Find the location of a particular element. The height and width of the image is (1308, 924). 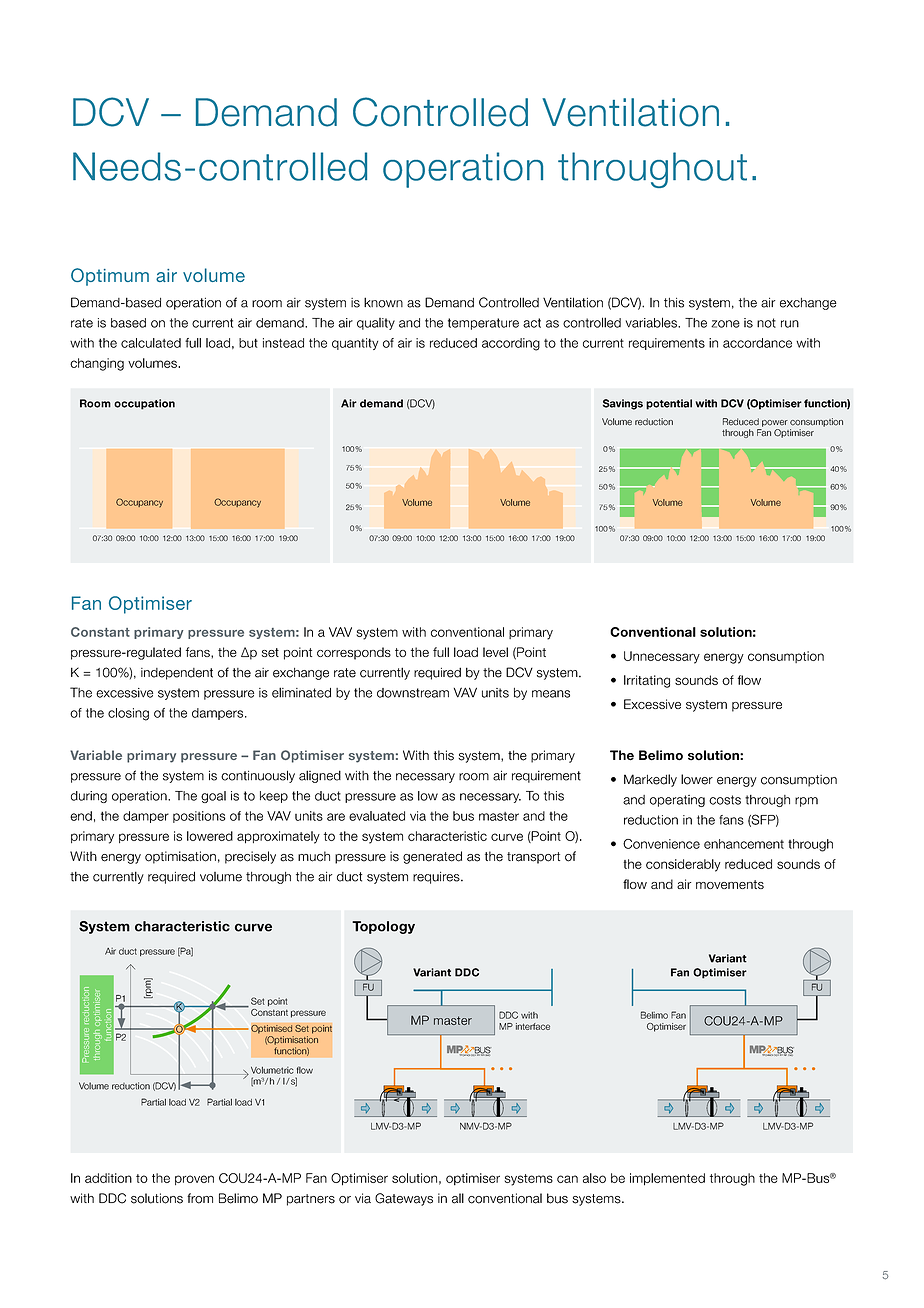

closing is located at coordinates (128, 714).
